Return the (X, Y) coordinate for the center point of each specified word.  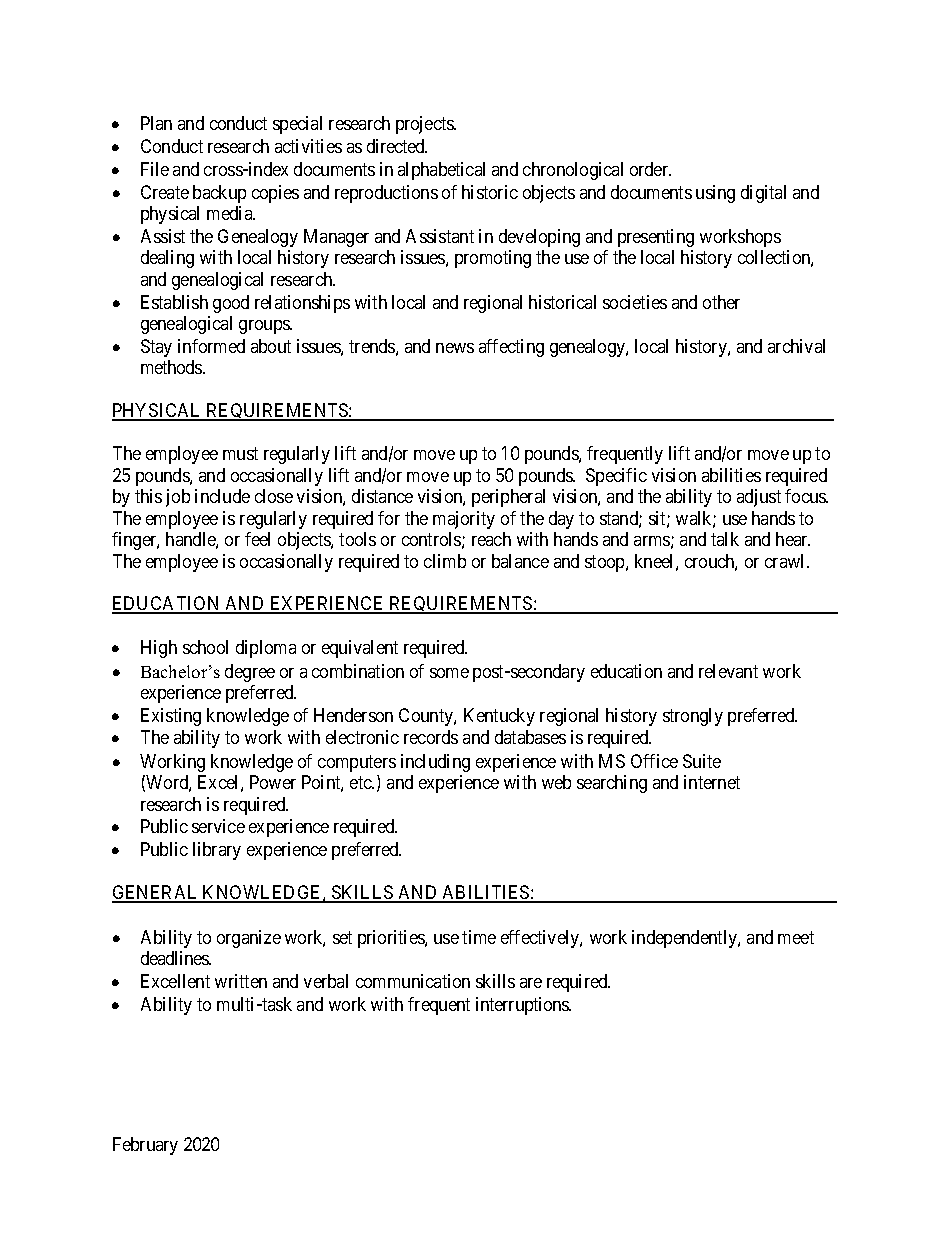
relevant (728, 671)
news (455, 348)
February (145, 1146)
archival (796, 346)
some (449, 673)
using (715, 194)
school (205, 647)
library (217, 851)
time (479, 937)
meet (796, 937)
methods (172, 367)
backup (219, 194)
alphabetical (441, 171)
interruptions (523, 1006)
